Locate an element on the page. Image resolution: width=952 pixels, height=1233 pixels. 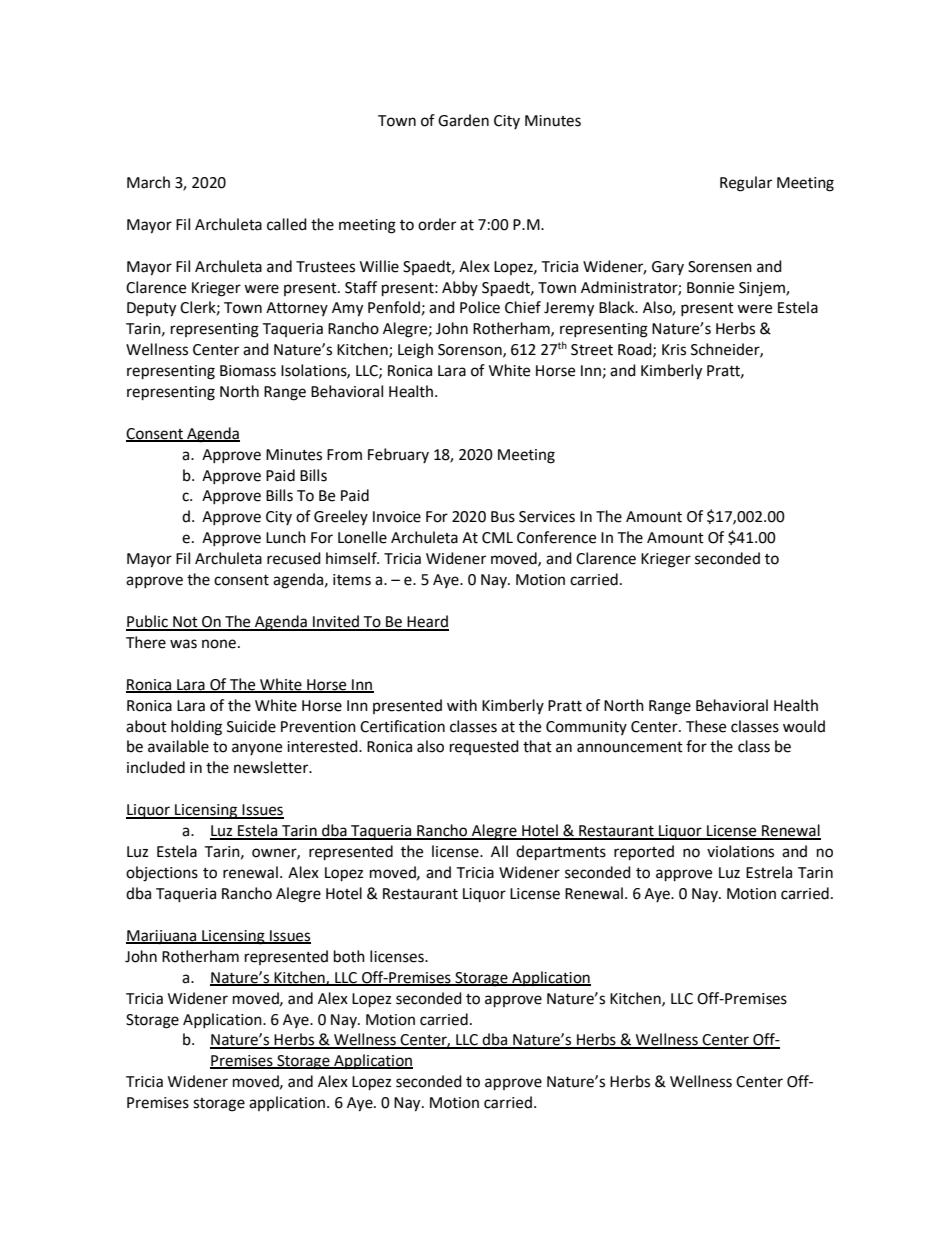
requested is located at coordinates (484, 747).
